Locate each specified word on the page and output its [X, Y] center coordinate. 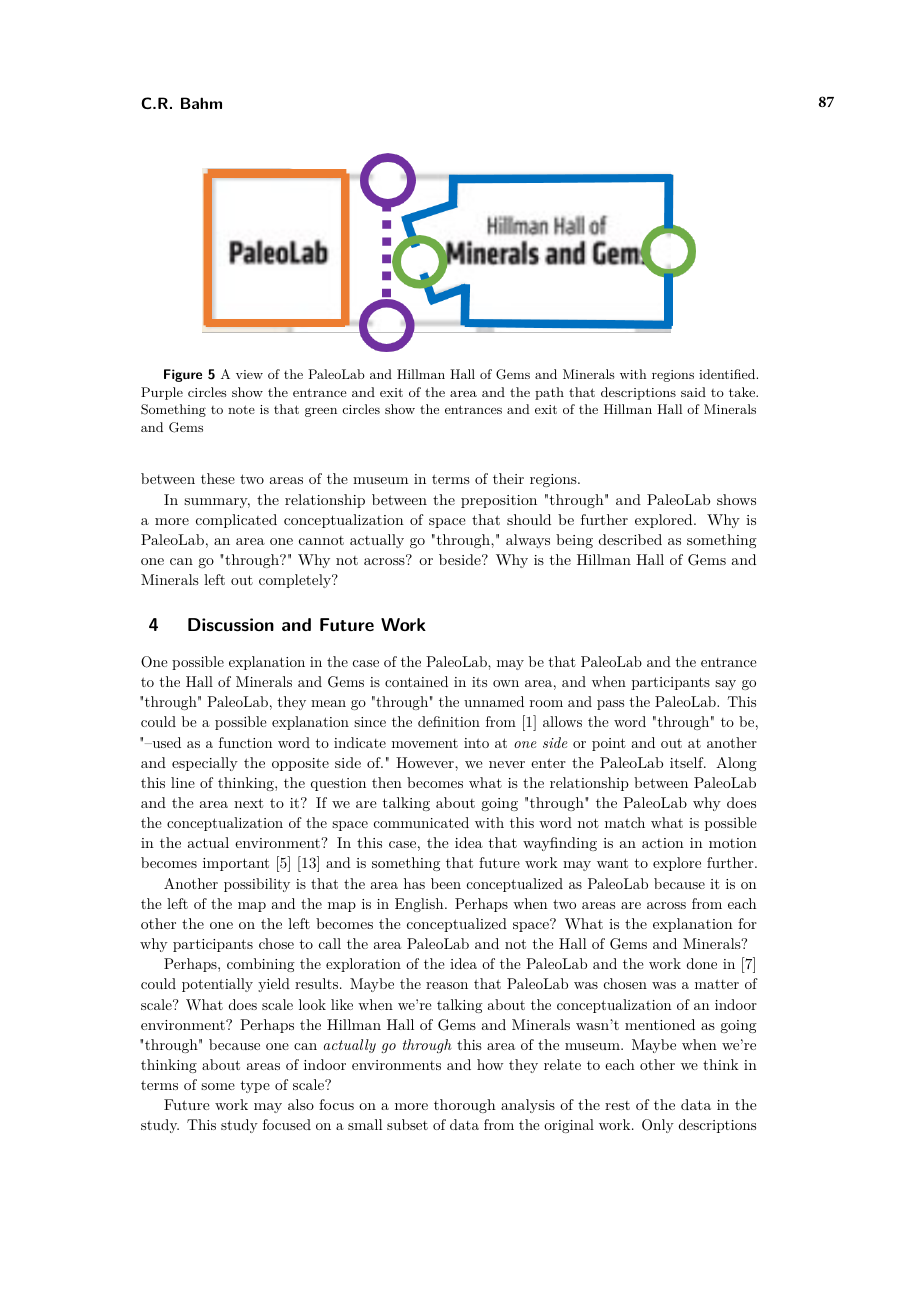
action [663, 843]
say [725, 685]
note [241, 409]
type [255, 1086]
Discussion [231, 624]
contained [416, 681]
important [236, 864]
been [446, 883]
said [693, 392]
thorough [465, 1106]
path [549, 393]
